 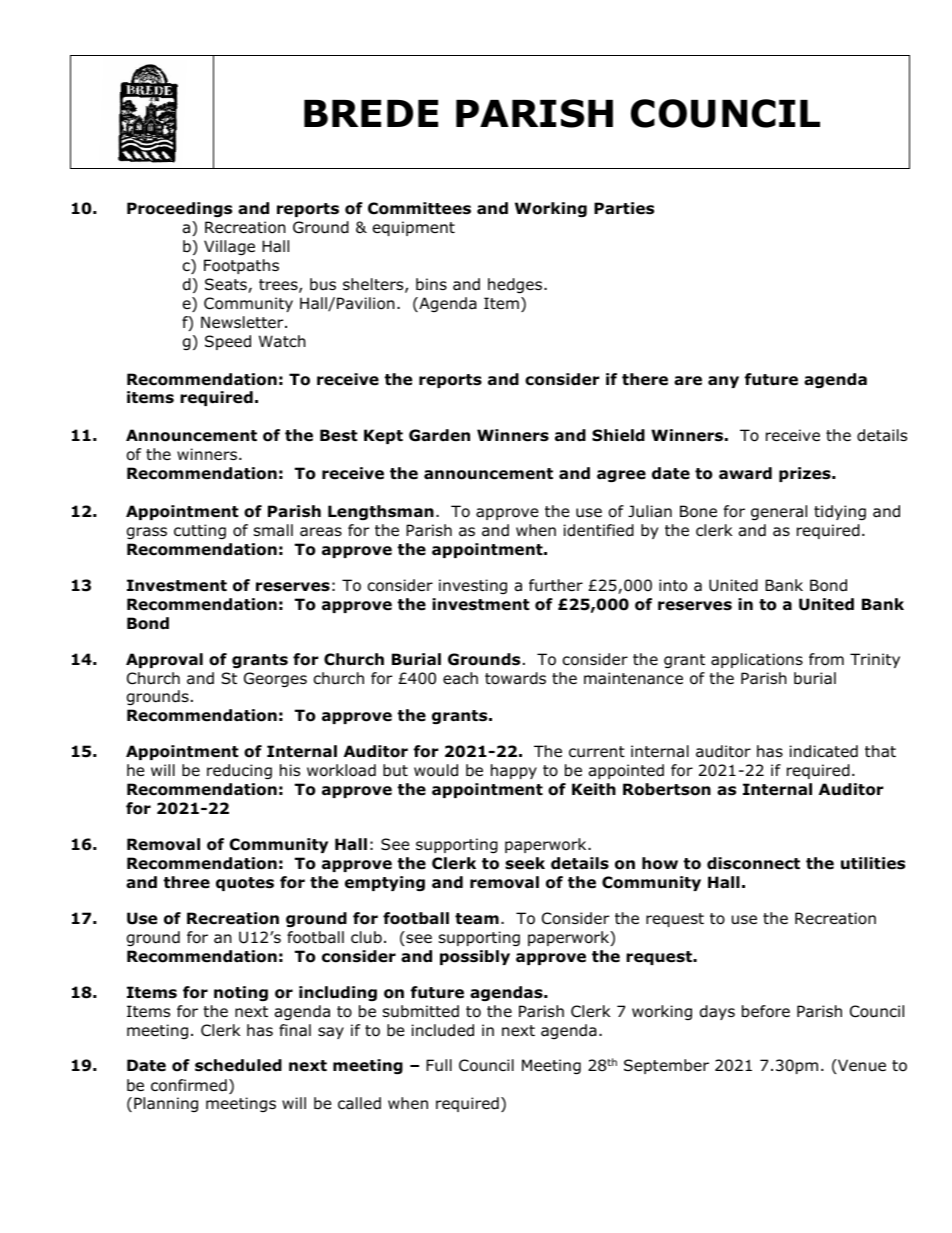 What do you see at coordinates (599, 530) in the screenshot?
I see `identified` at bounding box center [599, 530].
